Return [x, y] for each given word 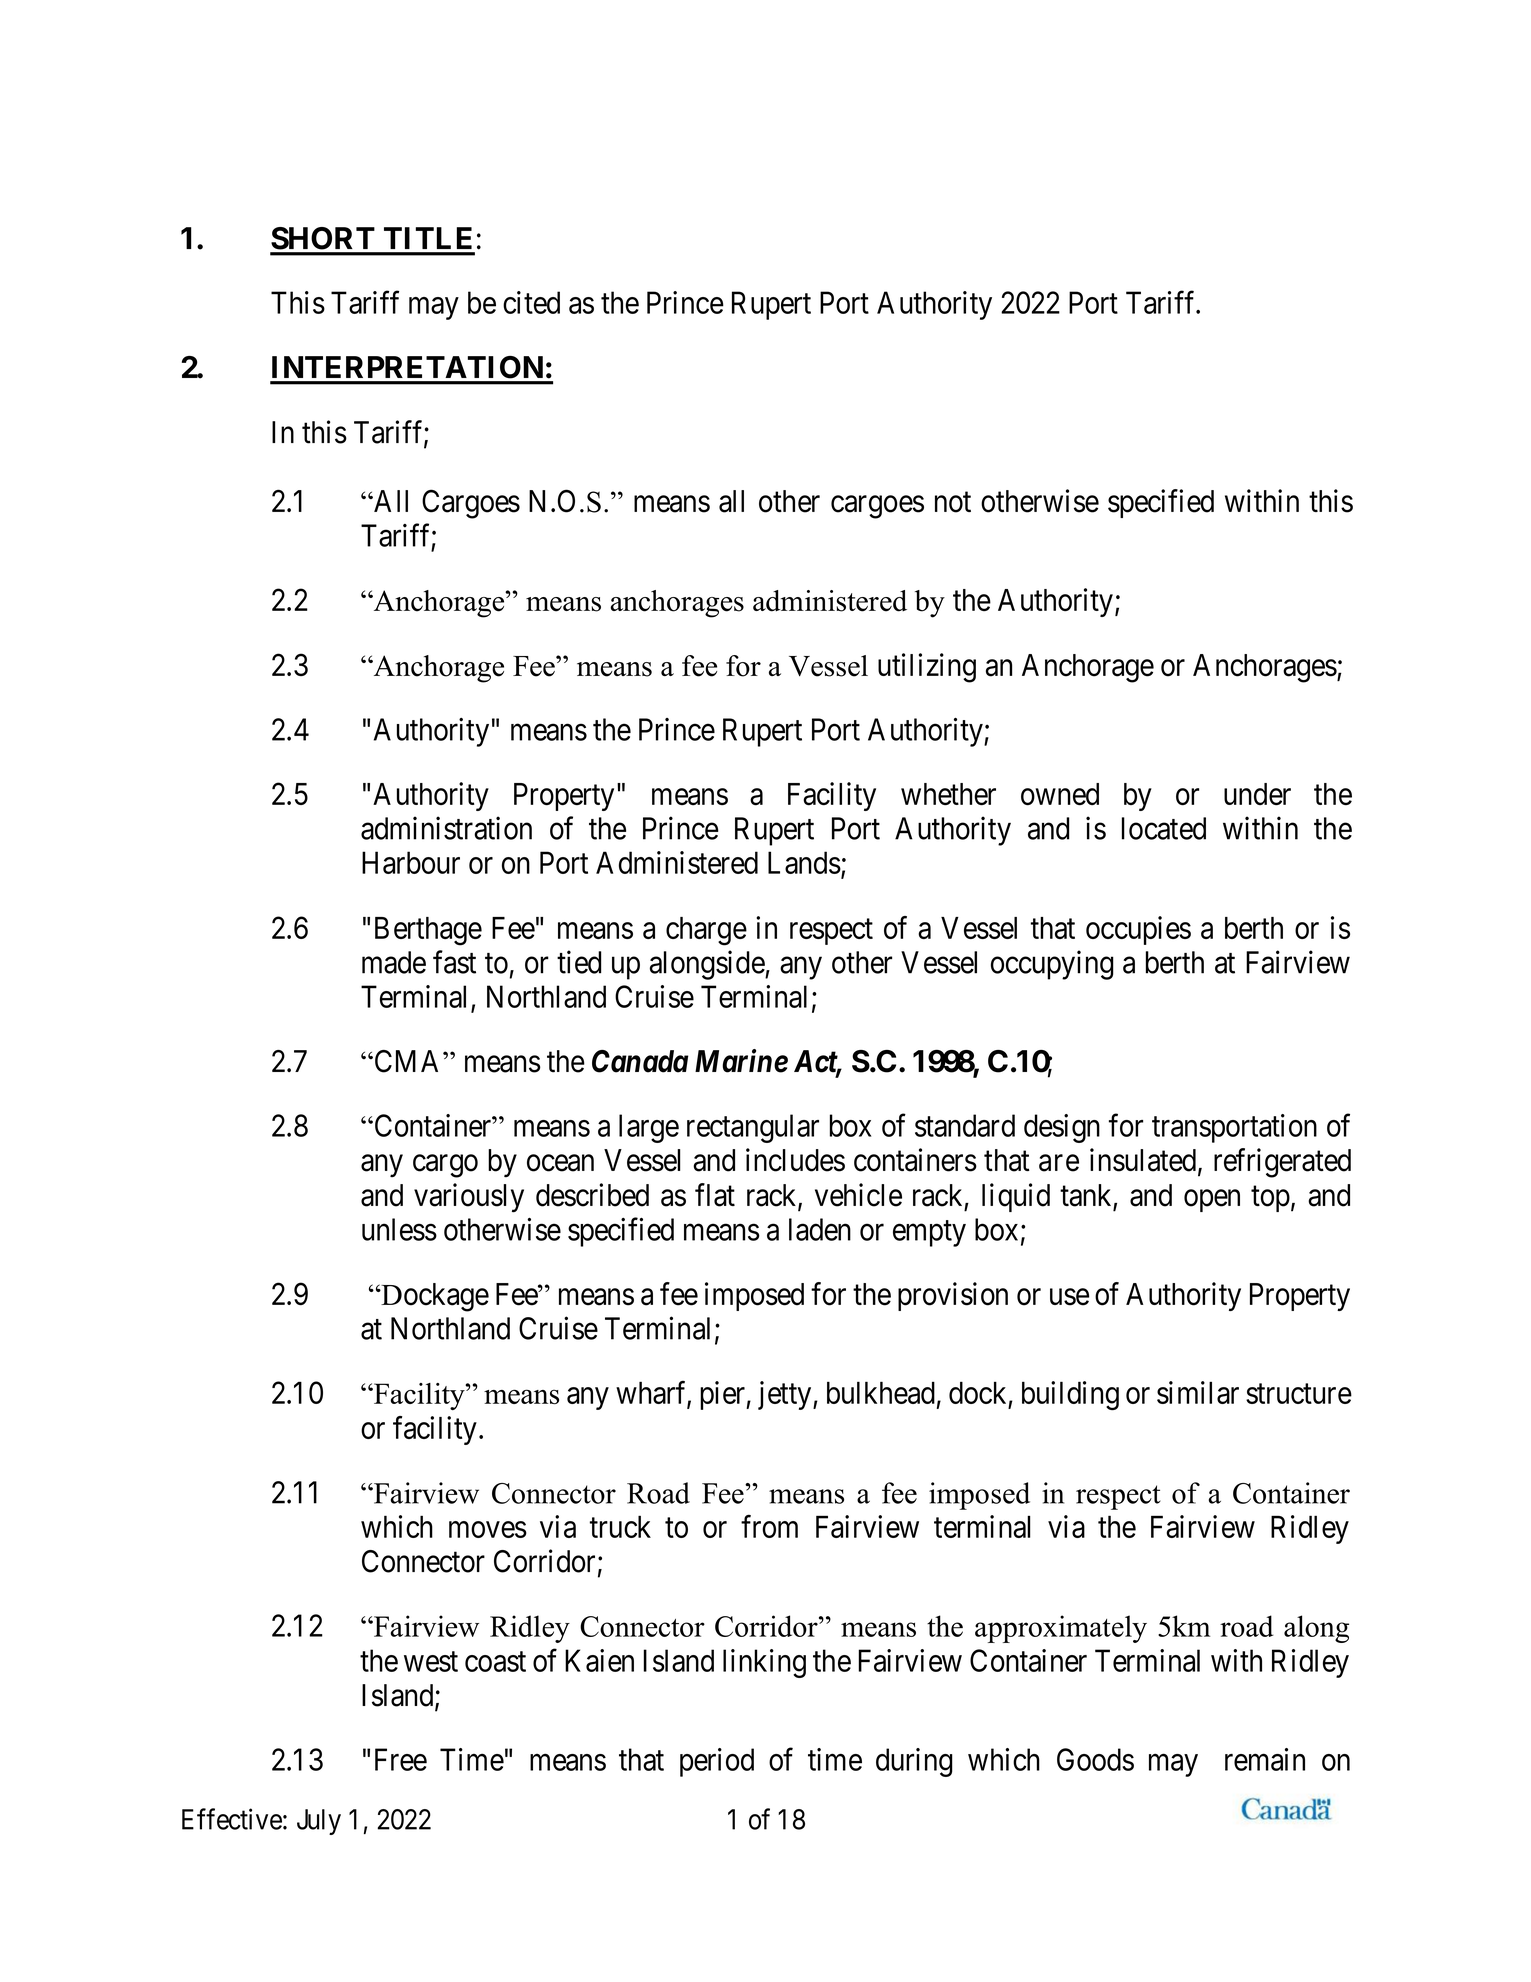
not [953, 502]
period [717, 1762]
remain [1265, 1759]
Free [401, 1759]
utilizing [927, 668]
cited [531, 302]
